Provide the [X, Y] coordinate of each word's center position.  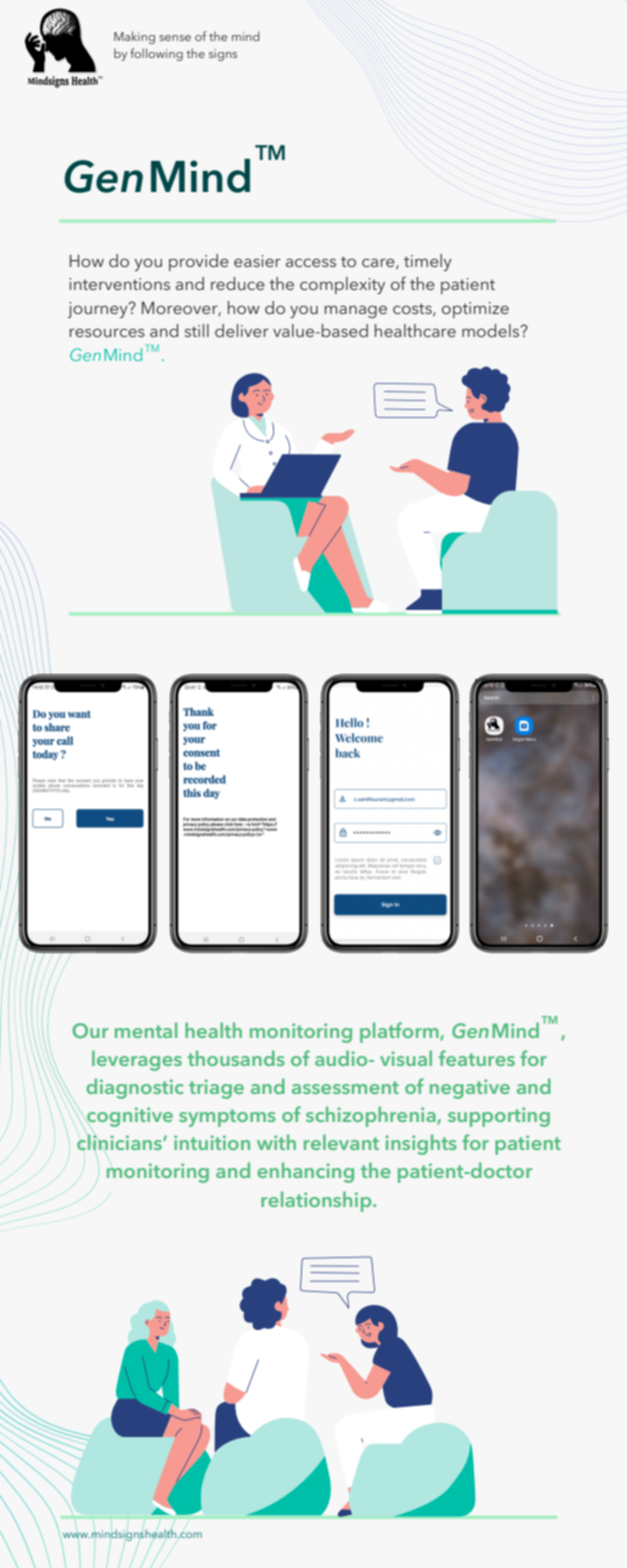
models [491, 330]
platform [400, 1032]
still [197, 330]
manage [355, 311]
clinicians [120, 1142]
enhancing [305, 1172]
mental [146, 1030]
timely [428, 262]
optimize [475, 310]
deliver [242, 330]
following [156, 54]
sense [175, 38]
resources [107, 332]
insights [421, 1144]
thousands [236, 1058]
